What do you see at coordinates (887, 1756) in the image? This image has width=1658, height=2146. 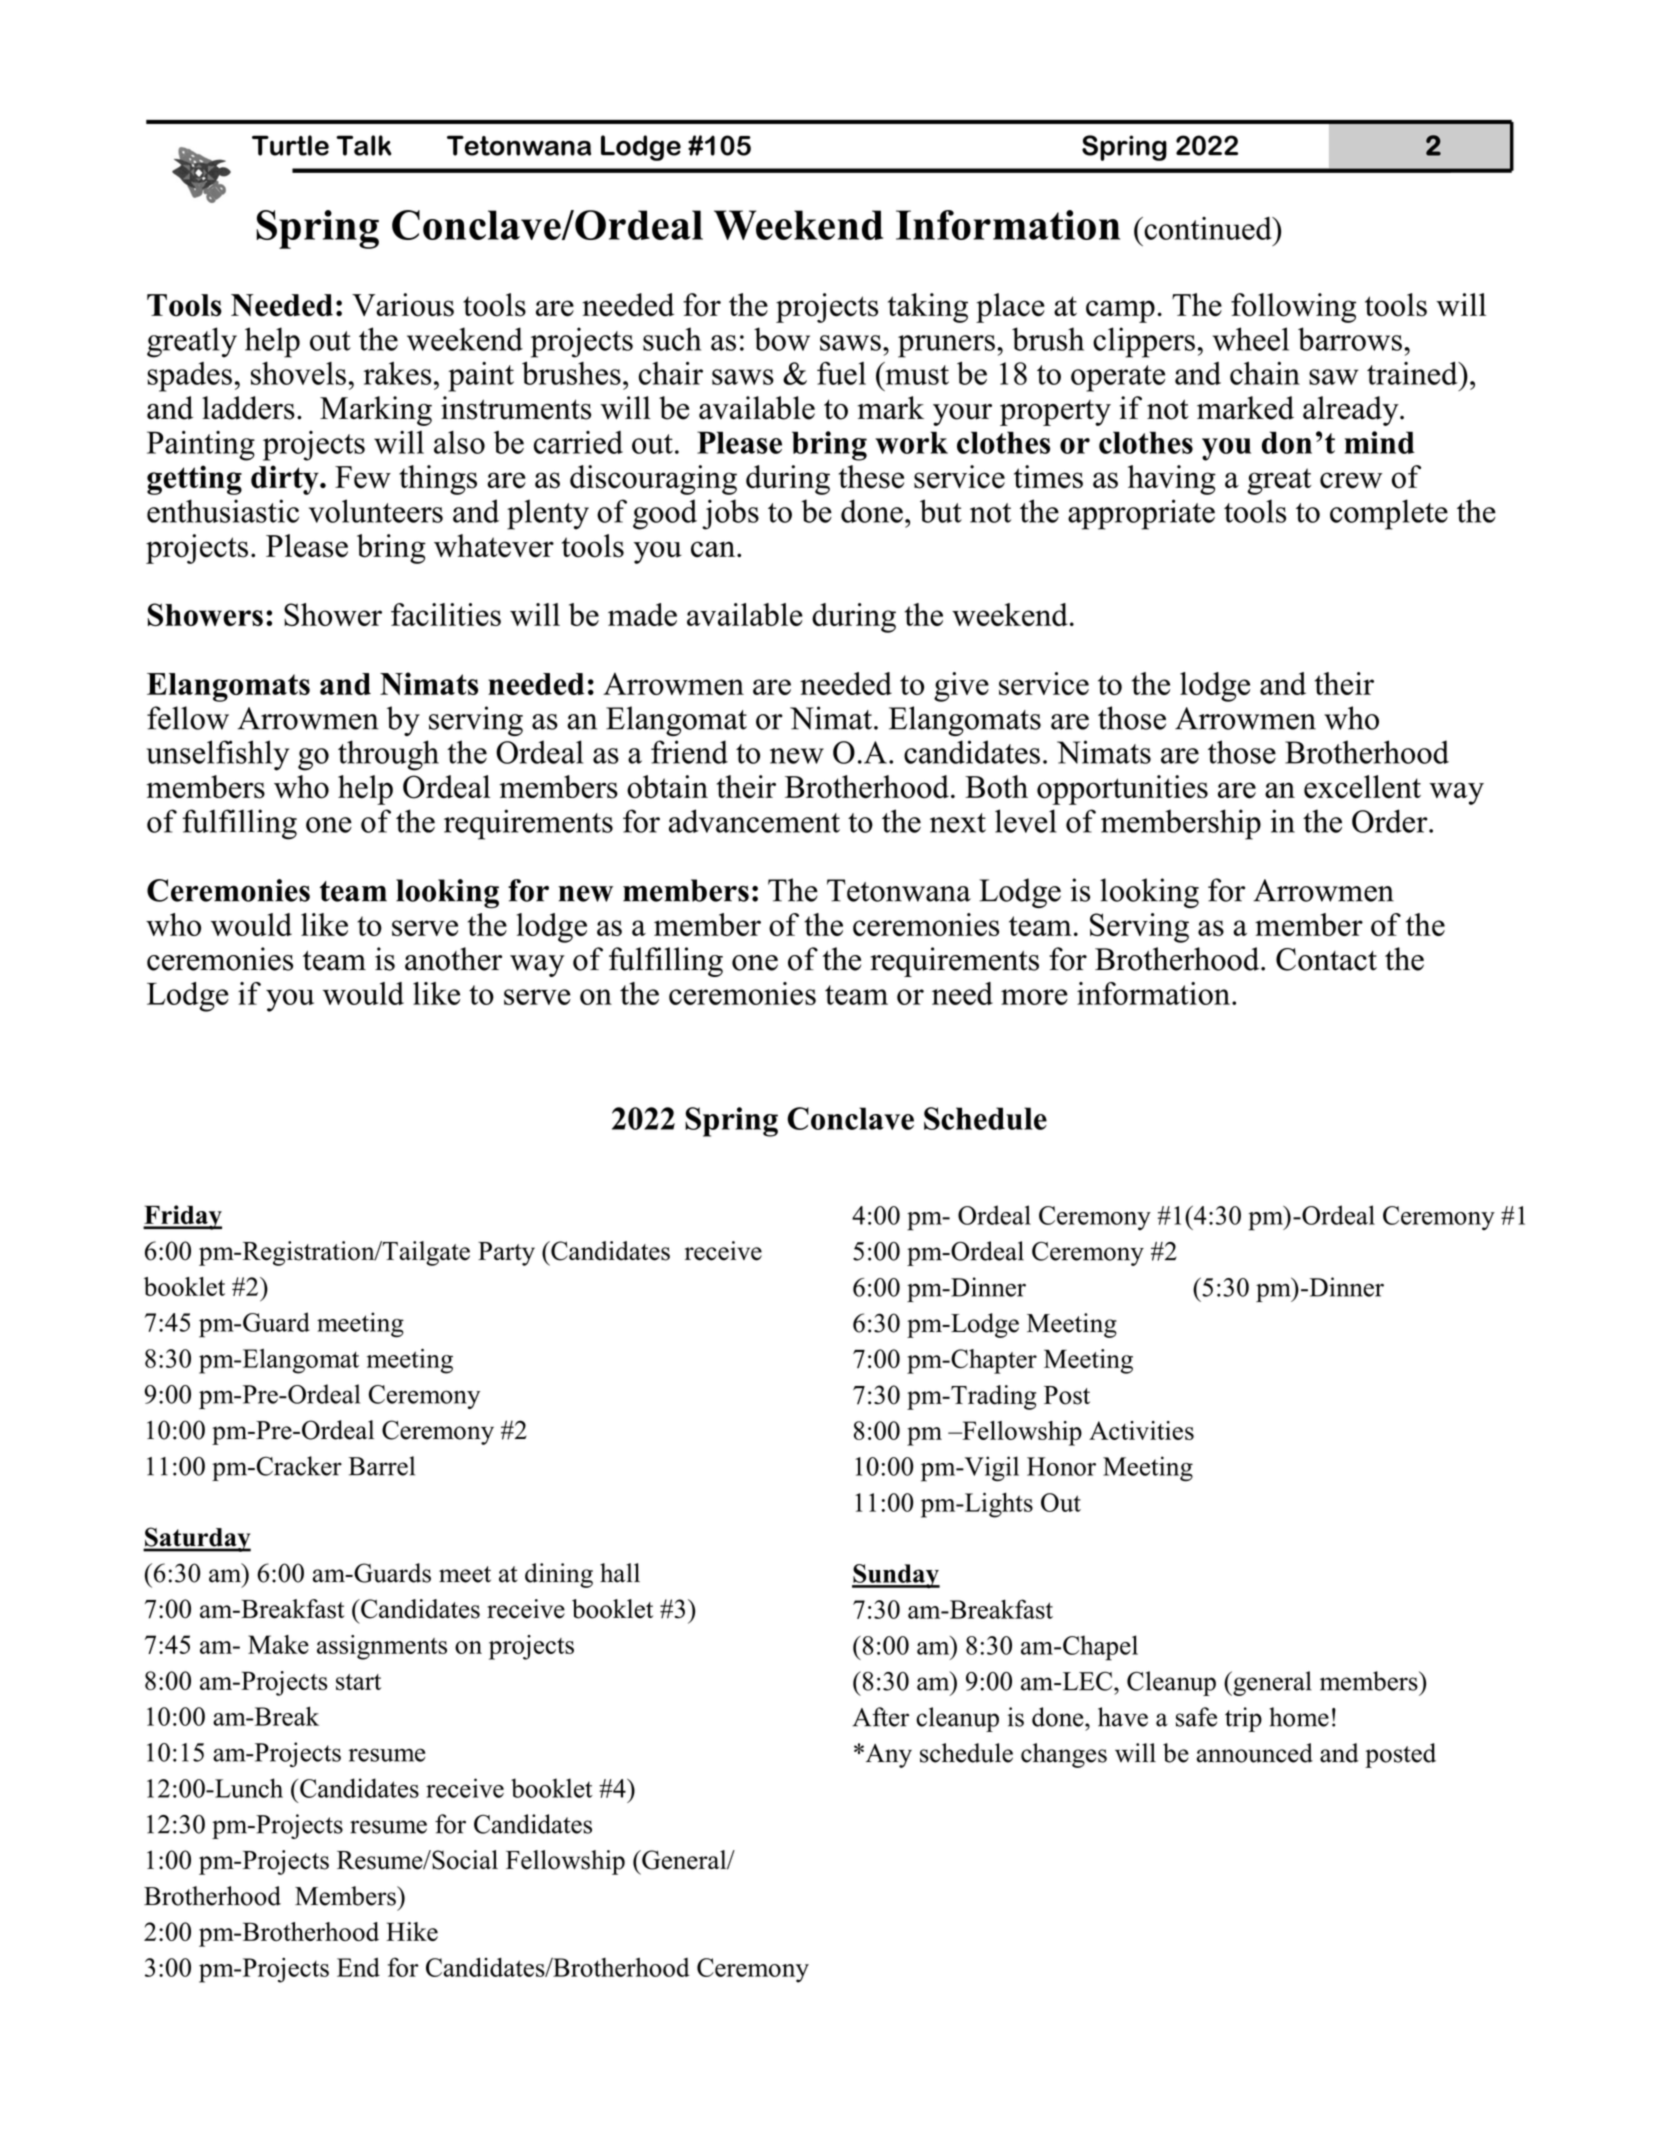 I see `Any` at bounding box center [887, 1756].
